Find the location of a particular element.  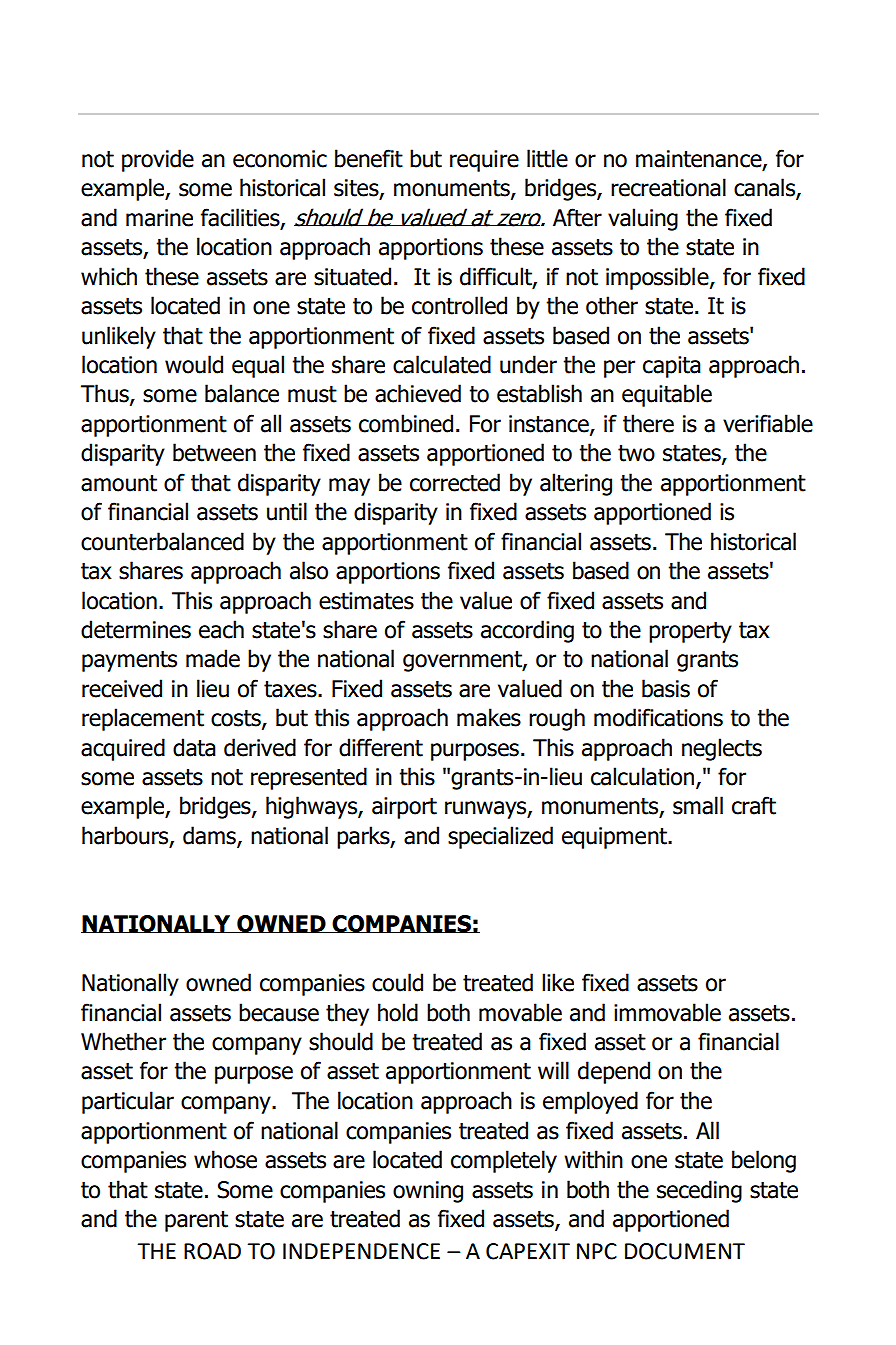

between is located at coordinates (214, 452).
